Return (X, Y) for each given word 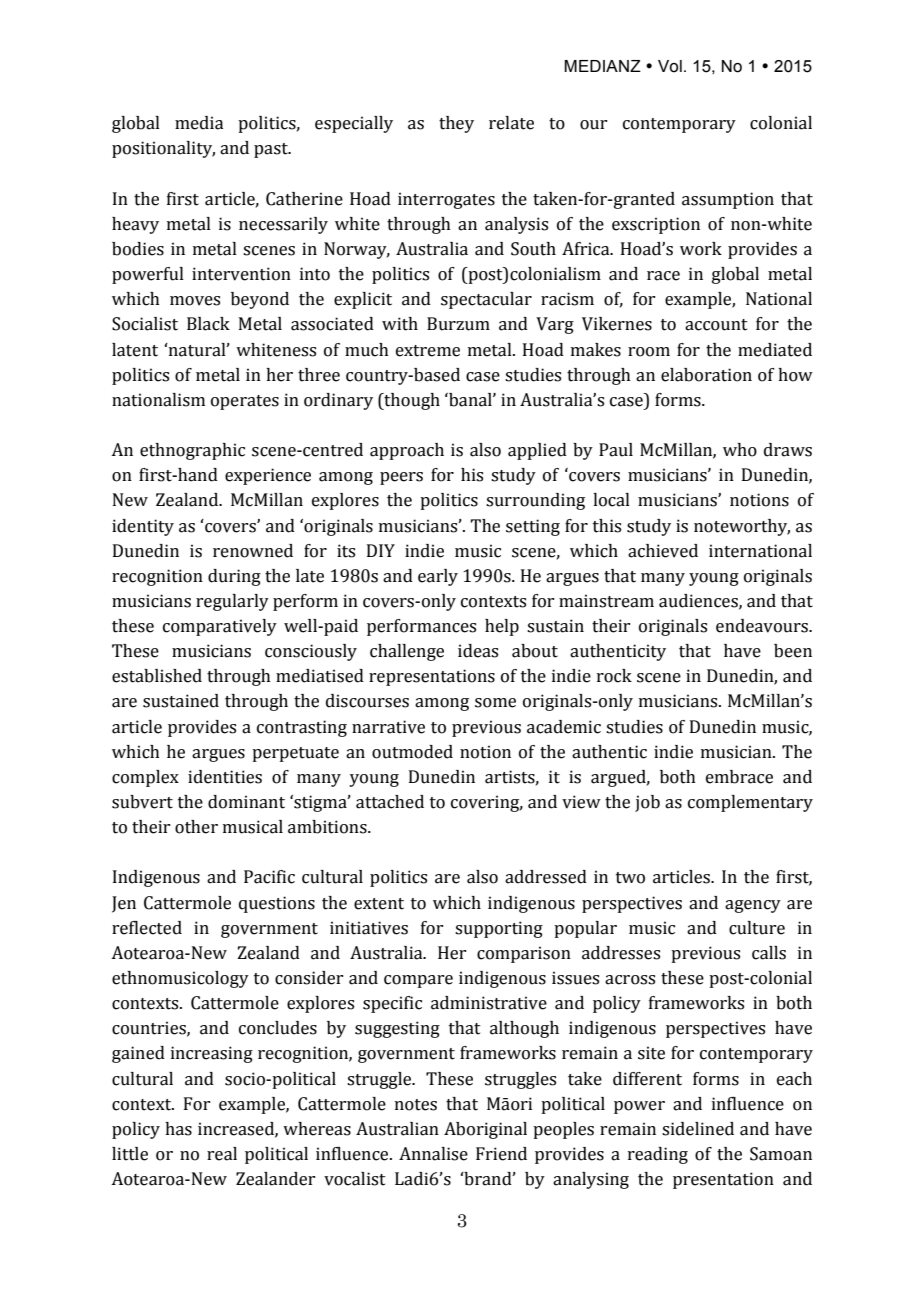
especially (354, 124)
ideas (478, 651)
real (222, 1154)
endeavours (763, 626)
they (456, 124)
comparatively (220, 627)
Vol (670, 66)
